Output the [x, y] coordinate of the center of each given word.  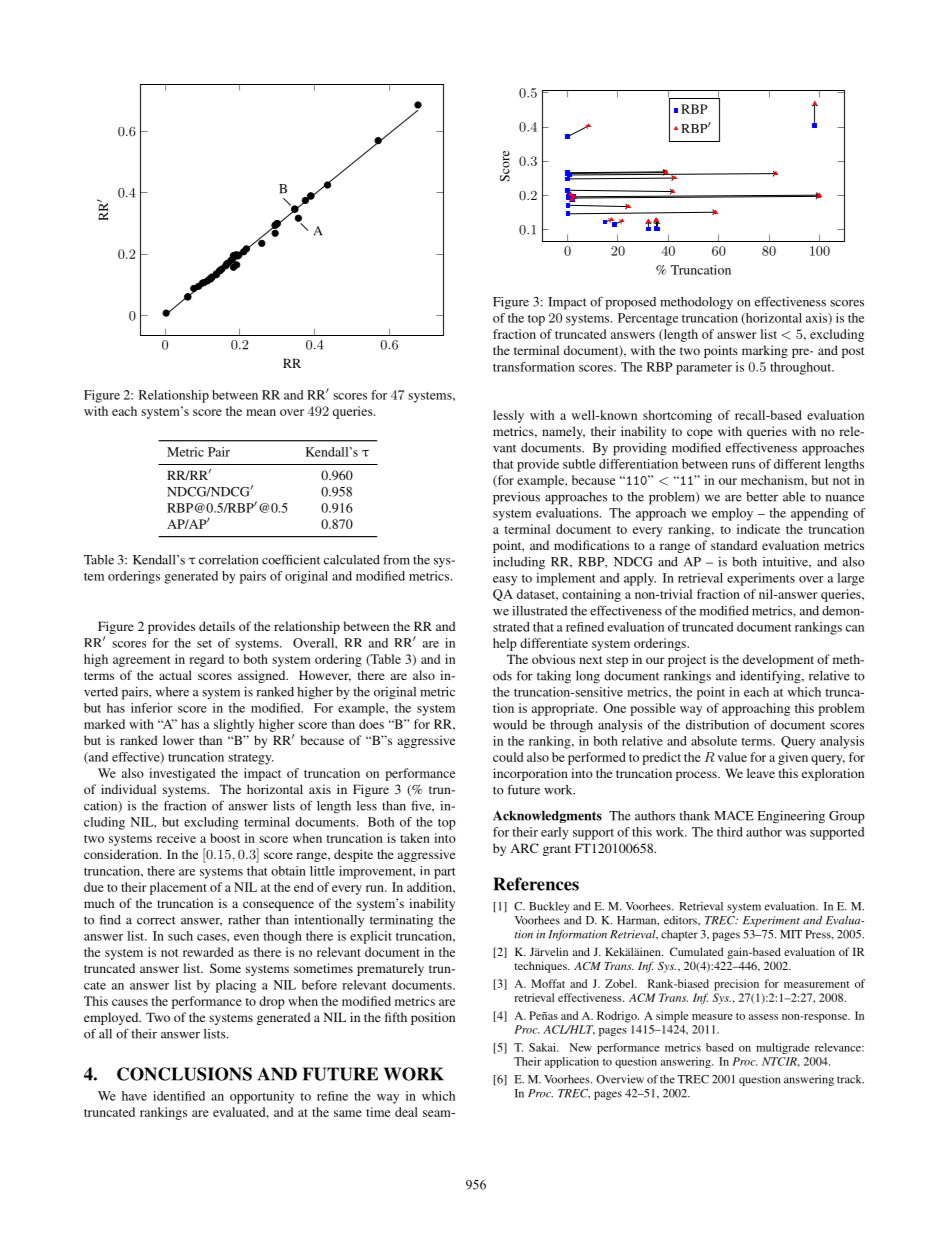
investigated [182, 774]
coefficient [291, 559]
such [180, 936]
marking [765, 351]
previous [516, 498]
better [762, 497]
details [217, 626]
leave [761, 773]
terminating [401, 921]
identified [179, 1096]
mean [261, 412]
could [508, 757]
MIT [791, 934]
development [778, 660]
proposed [630, 303]
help [505, 644]
